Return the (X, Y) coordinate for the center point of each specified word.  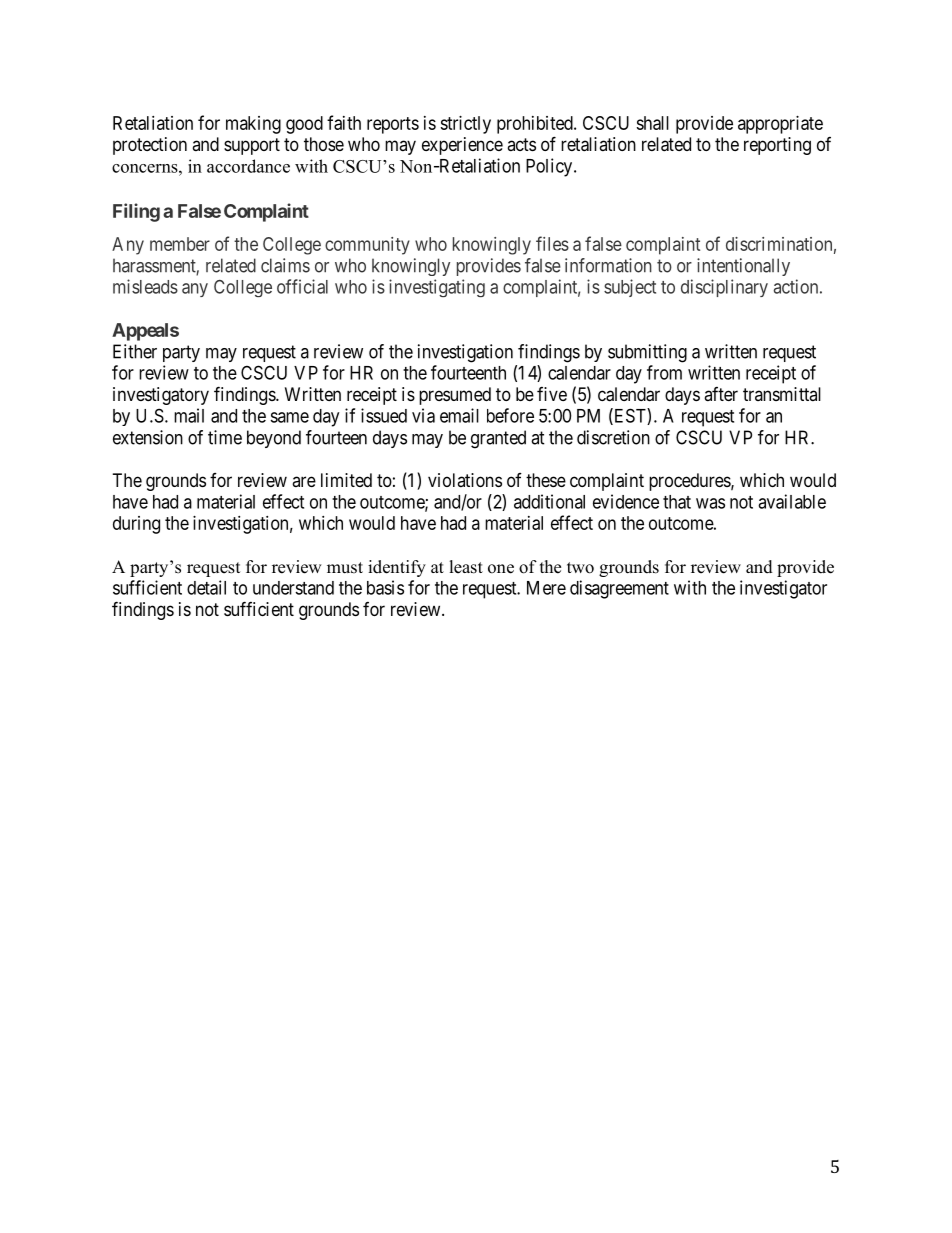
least (466, 567)
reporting (777, 146)
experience (462, 146)
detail (206, 587)
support (252, 146)
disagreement (619, 589)
